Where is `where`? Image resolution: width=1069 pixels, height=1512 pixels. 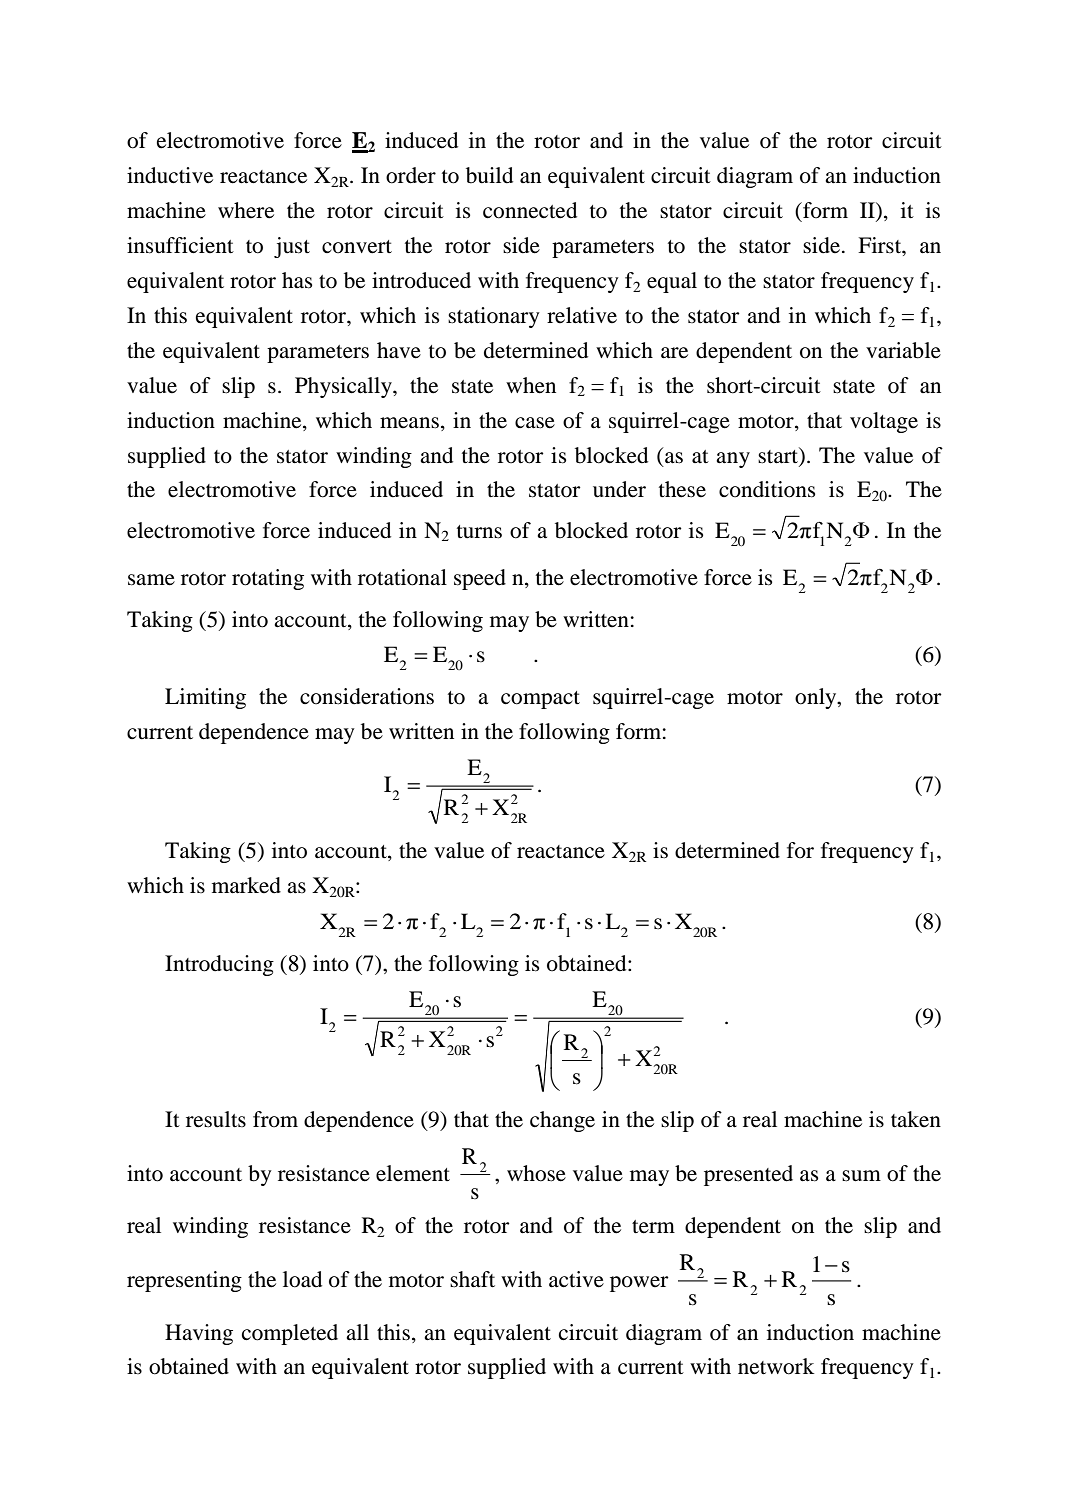
where is located at coordinates (246, 210).
